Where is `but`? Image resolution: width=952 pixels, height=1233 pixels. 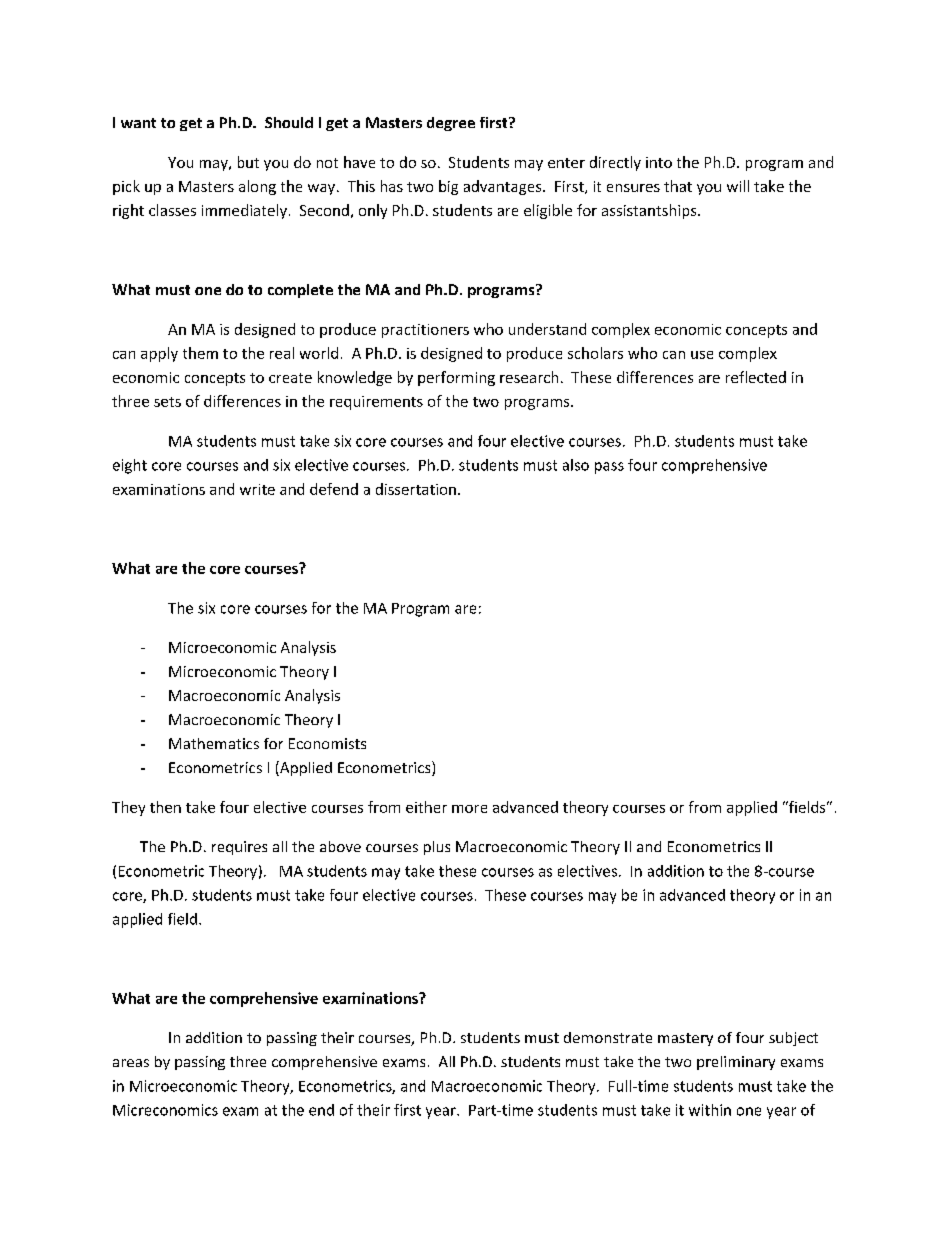 but is located at coordinates (248, 162).
